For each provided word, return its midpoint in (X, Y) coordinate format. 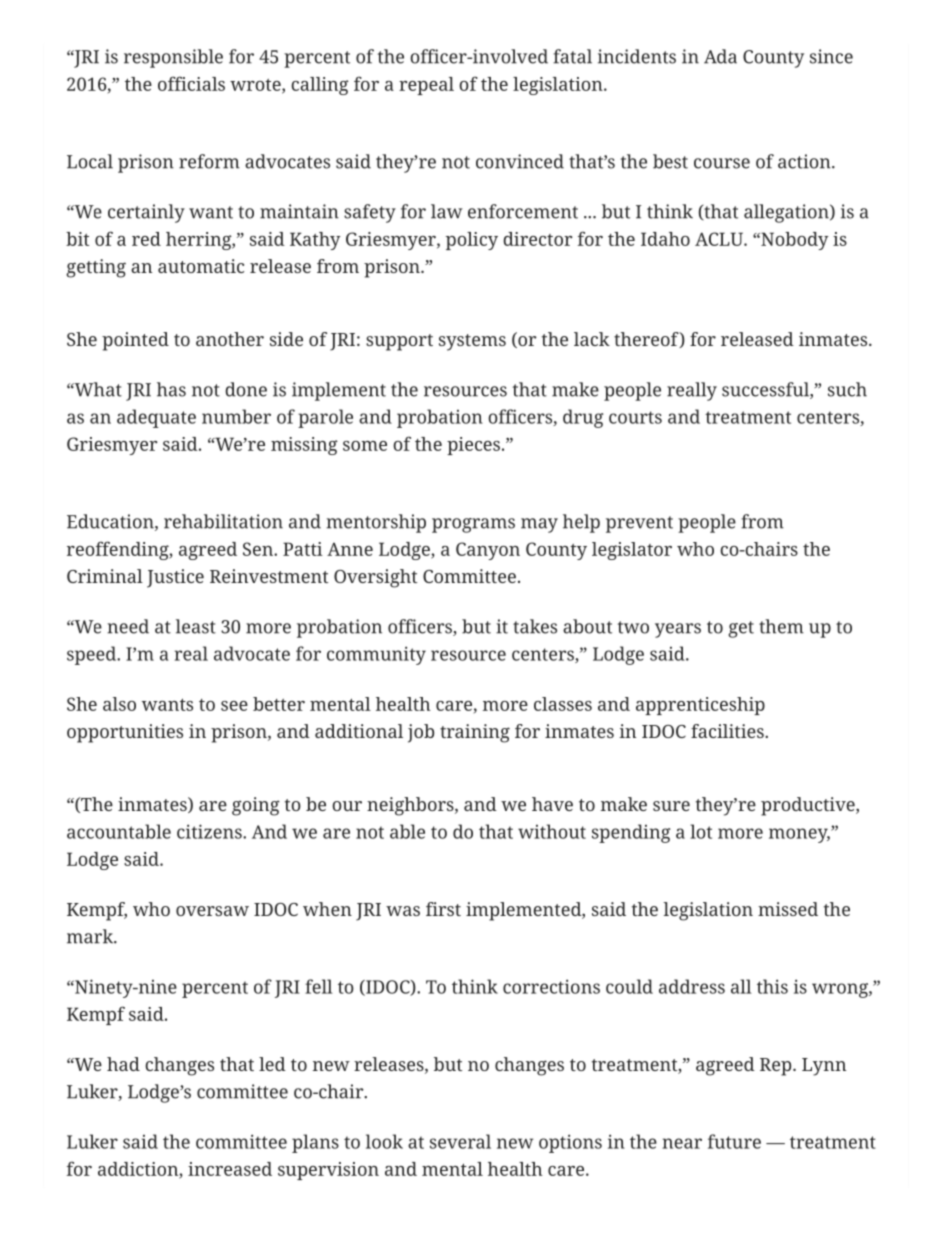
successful (766, 390)
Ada (720, 56)
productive (809, 806)
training (475, 733)
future (734, 1141)
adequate (156, 418)
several (460, 1141)
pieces (473, 446)
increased (230, 1169)
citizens (210, 831)
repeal (426, 86)
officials (191, 83)
